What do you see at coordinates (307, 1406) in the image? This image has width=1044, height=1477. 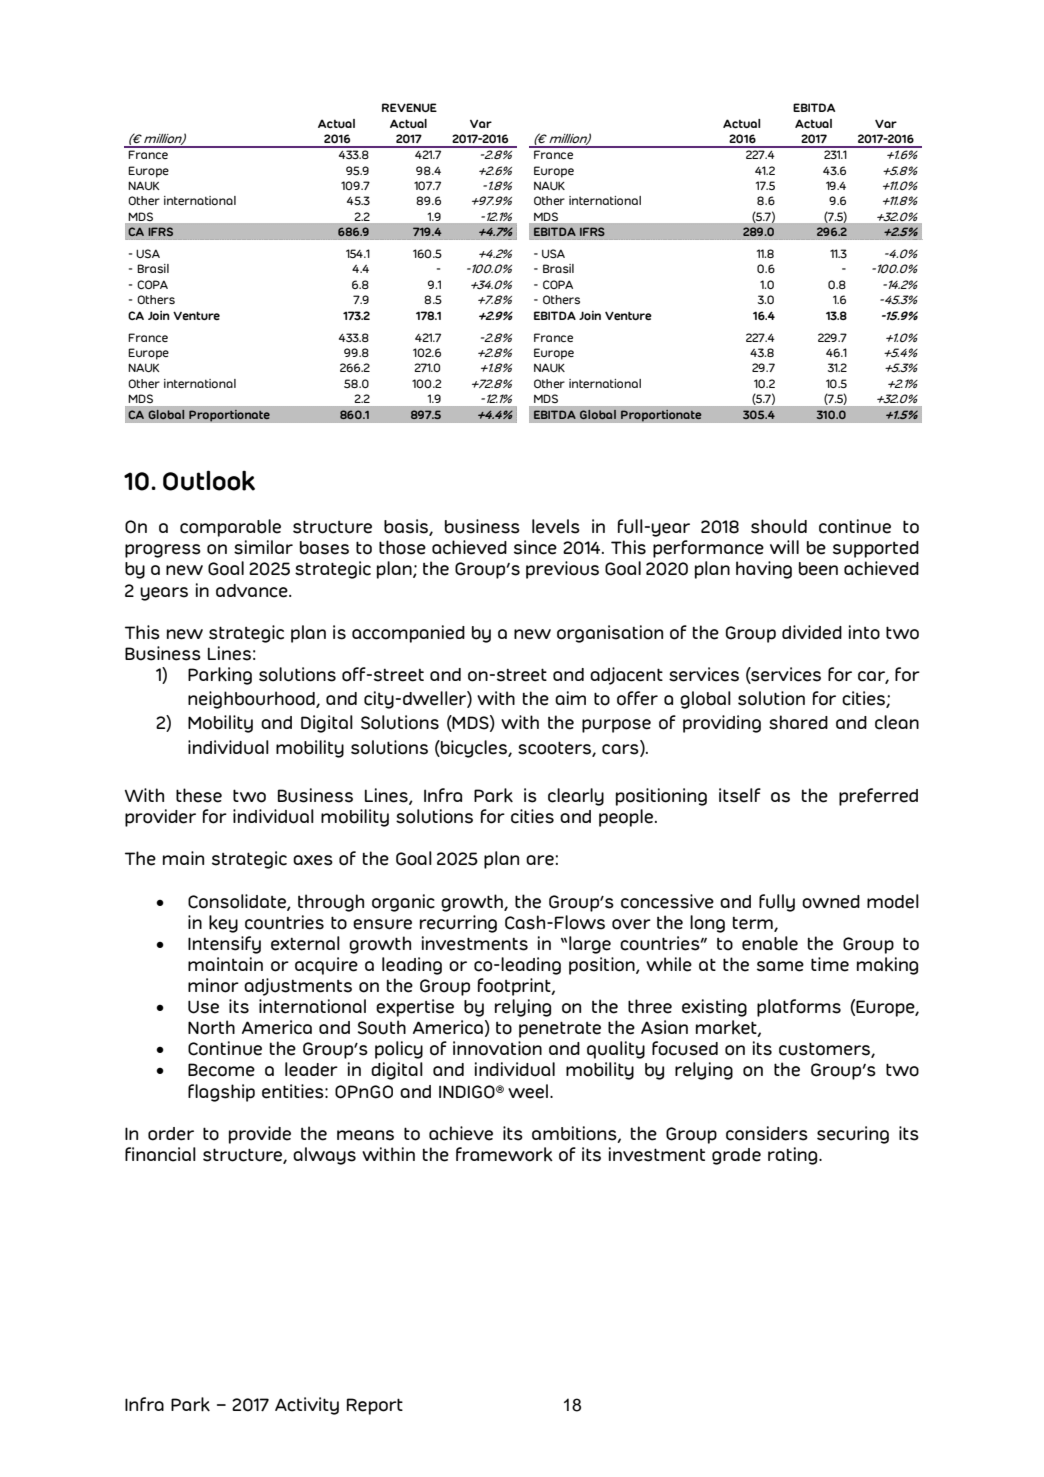 I see `Activity` at bounding box center [307, 1406].
